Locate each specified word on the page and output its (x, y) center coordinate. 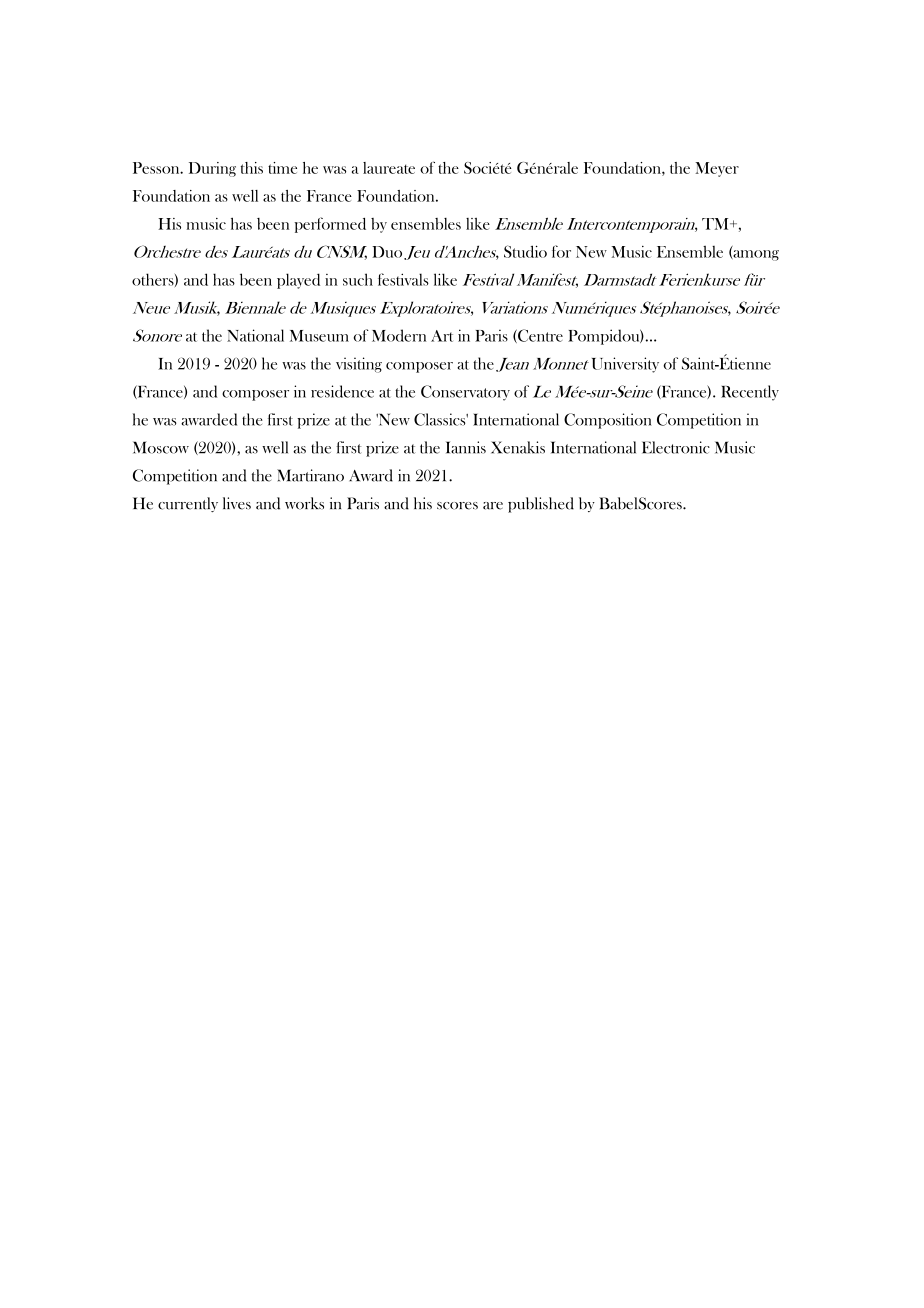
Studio (525, 251)
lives (237, 503)
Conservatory (465, 393)
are (493, 506)
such (358, 279)
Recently (750, 393)
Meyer (717, 169)
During (212, 169)
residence (342, 391)
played (298, 281)
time (282, 168)
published (541, 505)
